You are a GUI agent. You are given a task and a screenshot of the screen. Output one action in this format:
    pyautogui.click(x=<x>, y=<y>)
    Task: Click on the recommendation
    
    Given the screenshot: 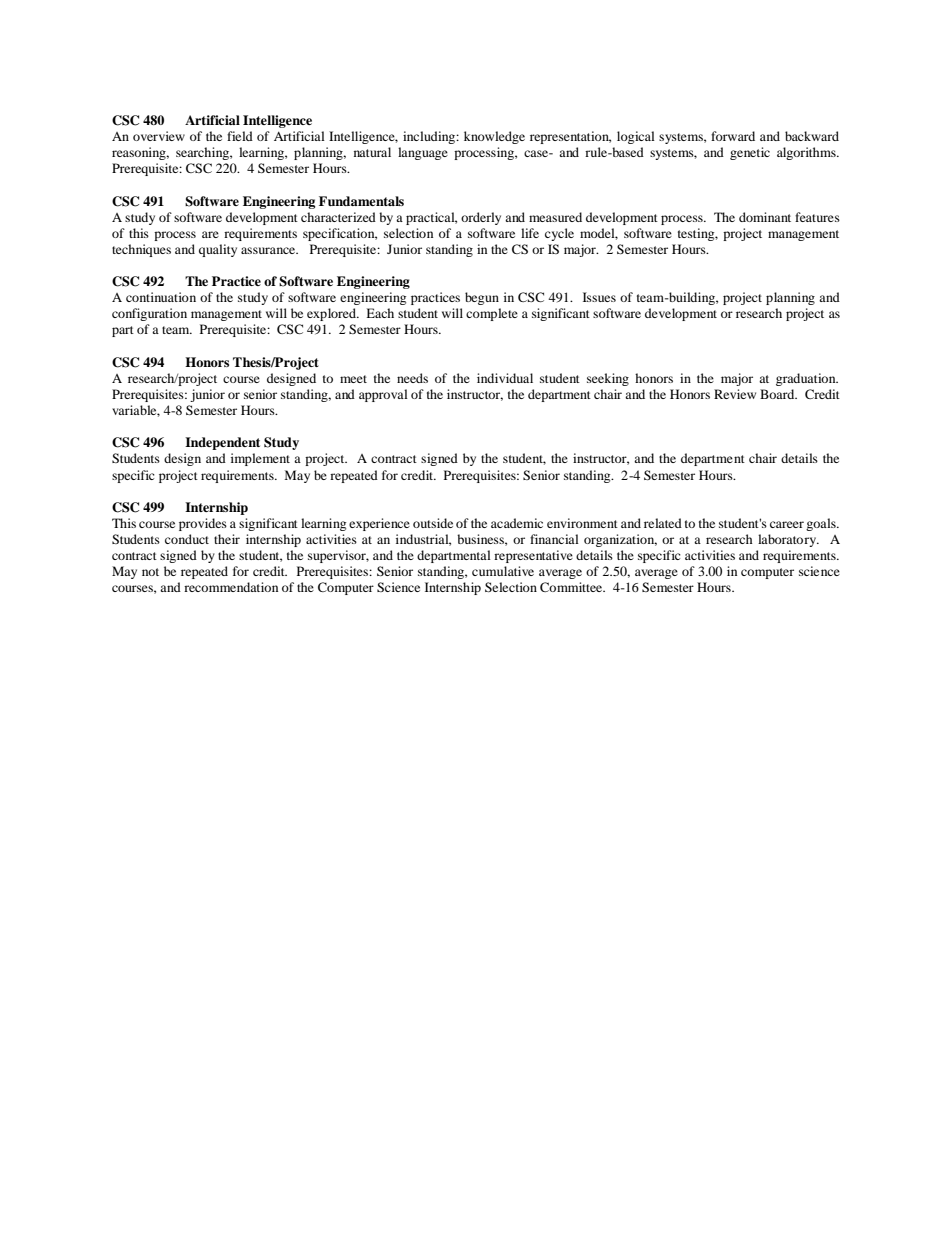 What is the action you would take?
    pyautogui.click(x=231, y=587)
